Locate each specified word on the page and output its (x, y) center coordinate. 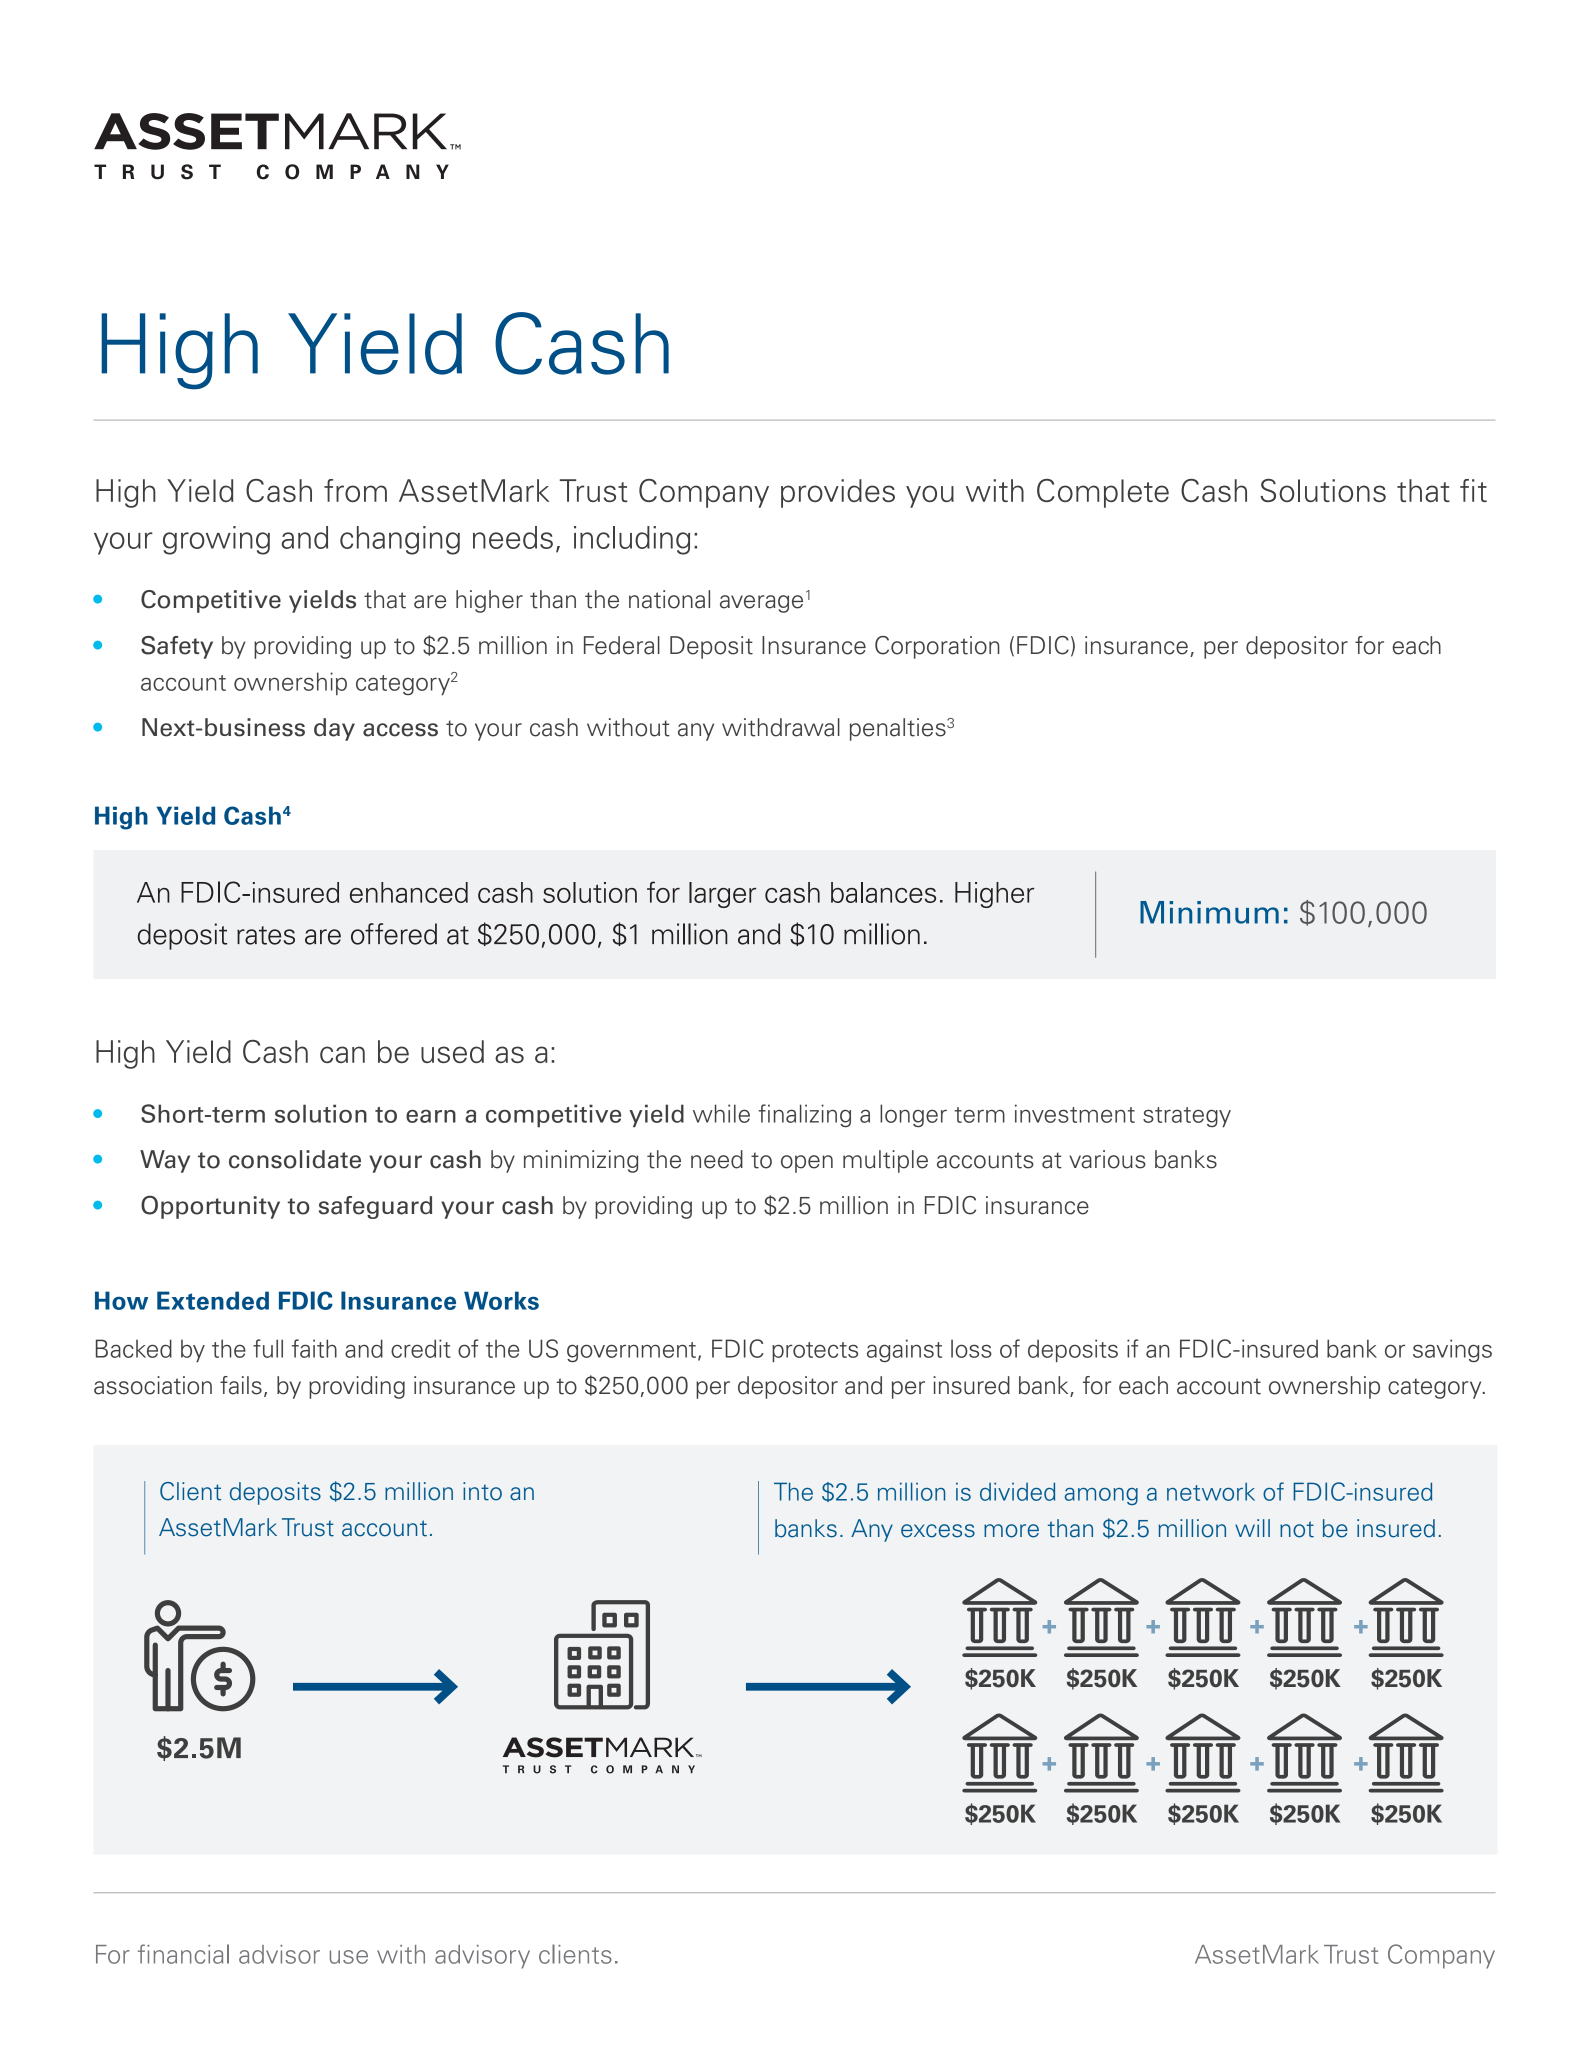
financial (183, 1954)
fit (1473, 490)
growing (216, 540)
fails (241, 1385)
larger (722, 895)
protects (815, 1352)
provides (838, 493)
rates (266, 935)
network (1211, 1491)
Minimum (1209, 912)
